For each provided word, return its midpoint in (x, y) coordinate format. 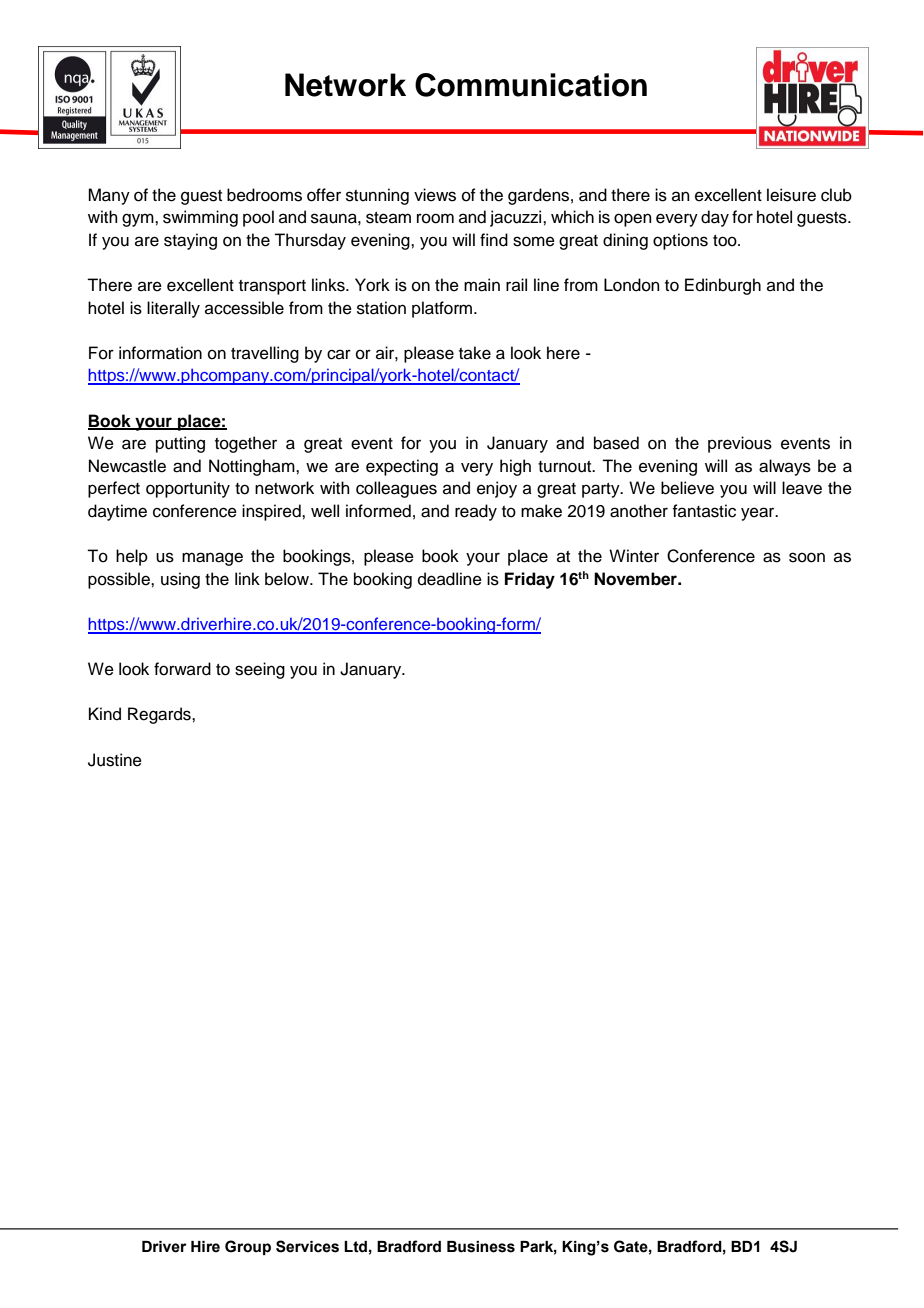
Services (307, 1246)
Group (248, 1247)
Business (481, 1247)
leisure (791, 195)
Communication (531, 85)
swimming (200, 218)
